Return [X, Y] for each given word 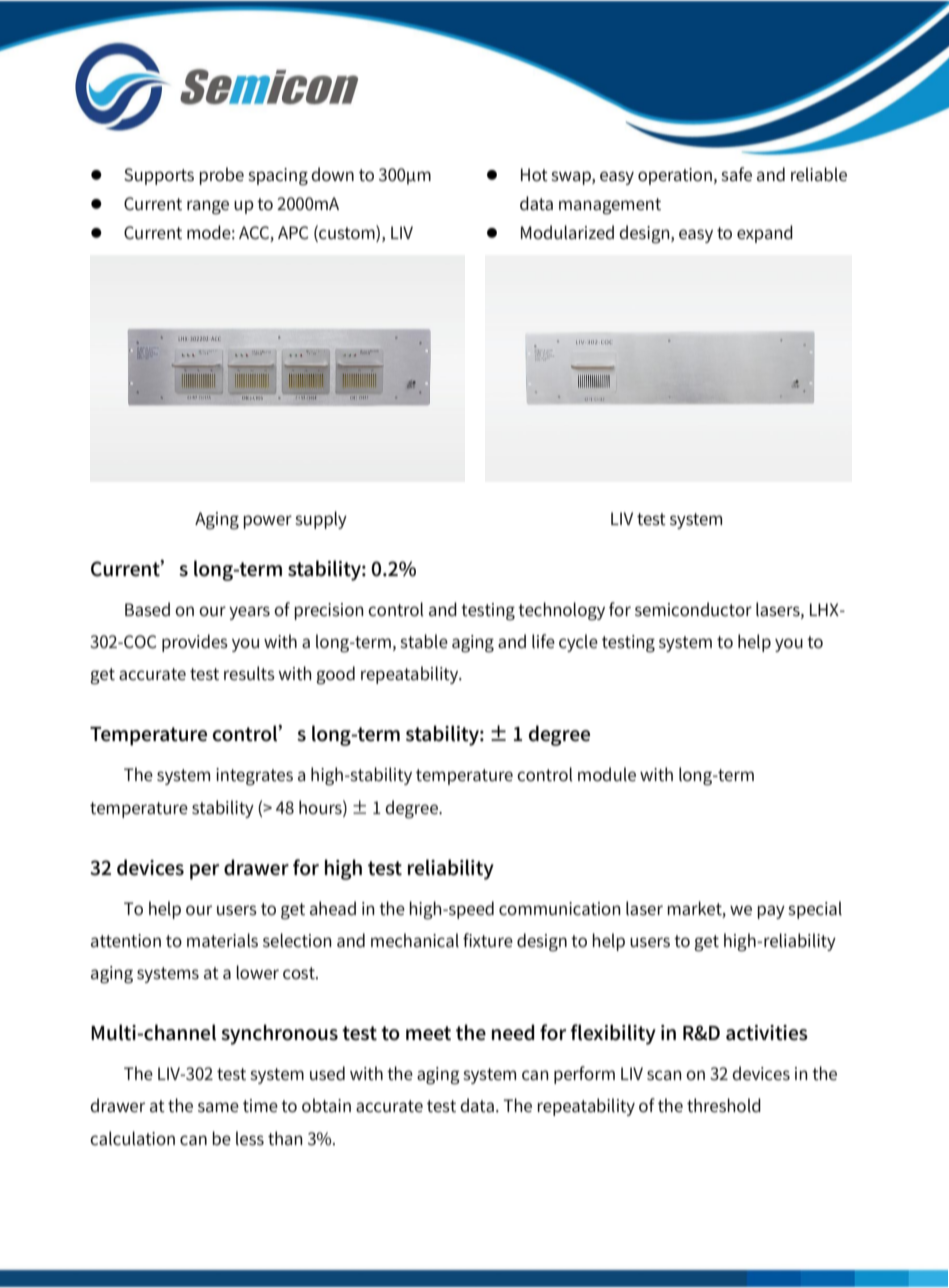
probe [222, 176]
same [218, 1107]
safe [736, 174]
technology [561, 611]
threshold [724, 1105]
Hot [534, 175]
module [607, 774]
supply [321, 520]
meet [428, 1033]
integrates [254, 777]
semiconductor [693, 609]
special [815, 910]
